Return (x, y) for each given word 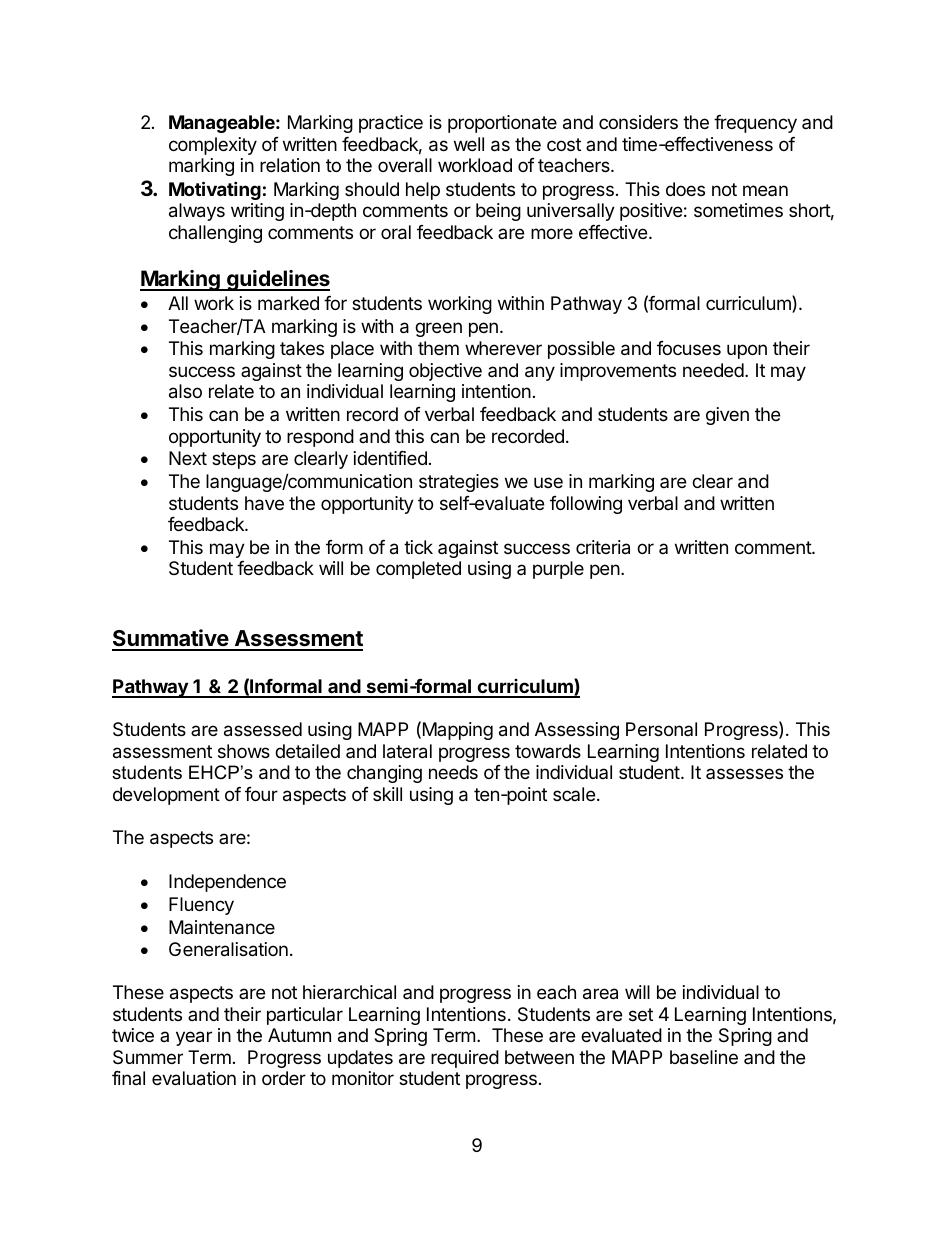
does (685, 189)
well (469, 144)
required (465, 1059)
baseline (704, 1057)
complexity (213, 146)
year (194, 1038)
